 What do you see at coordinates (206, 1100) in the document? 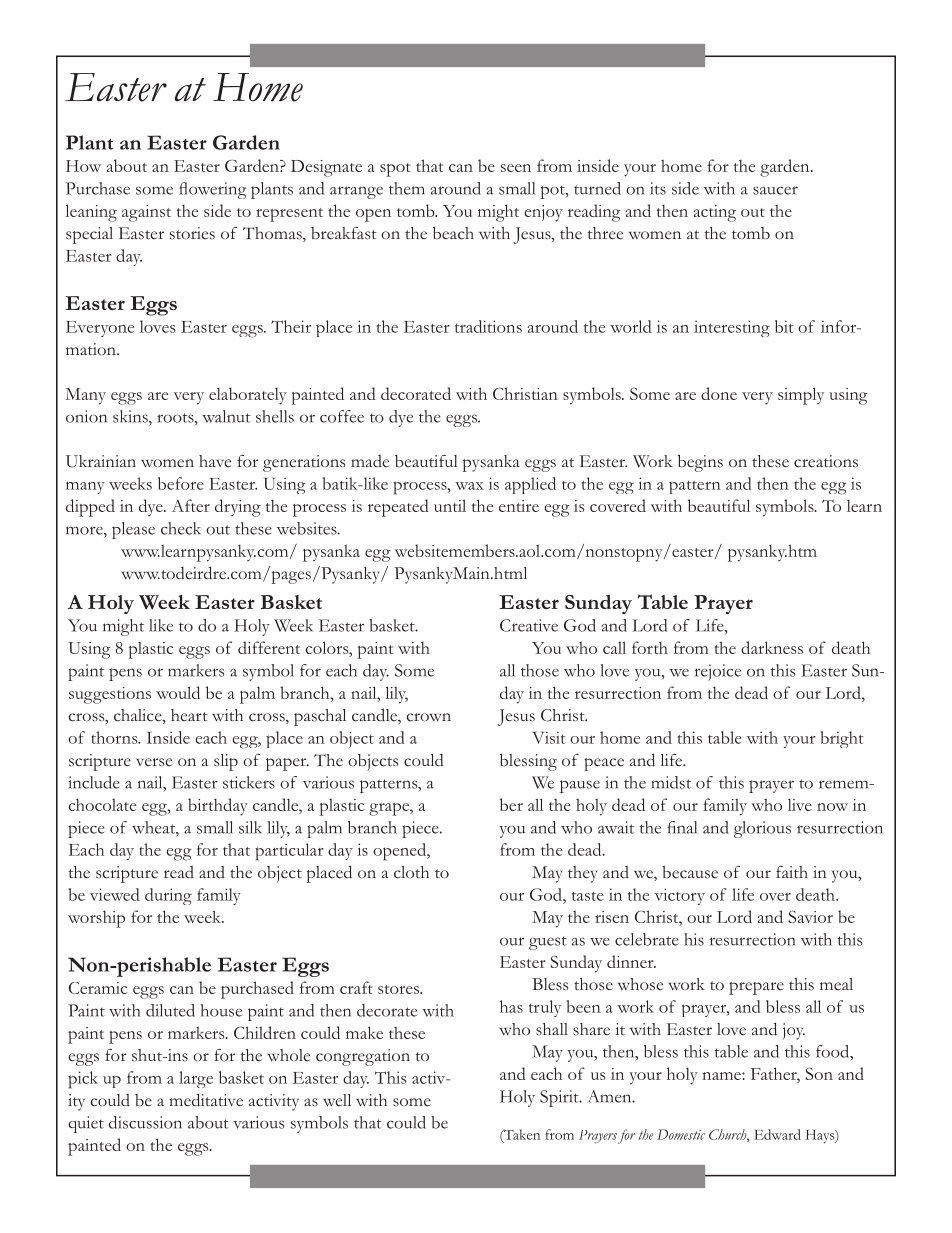
I see `meditative` at bounding box center [206, 1100].
